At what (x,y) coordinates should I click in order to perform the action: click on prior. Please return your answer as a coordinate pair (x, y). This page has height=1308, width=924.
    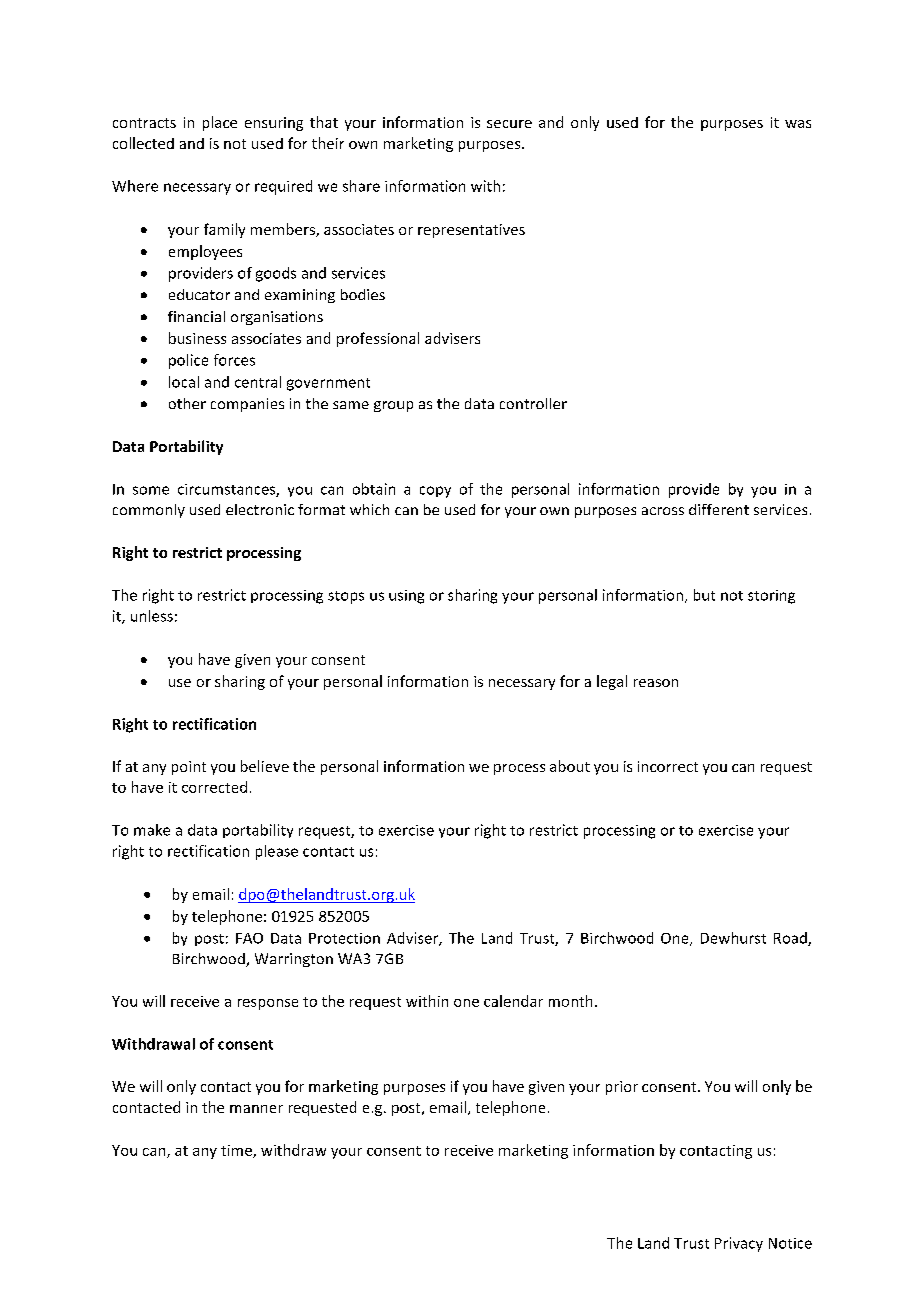
    Looking at the image, I should click on (622, 1088).
